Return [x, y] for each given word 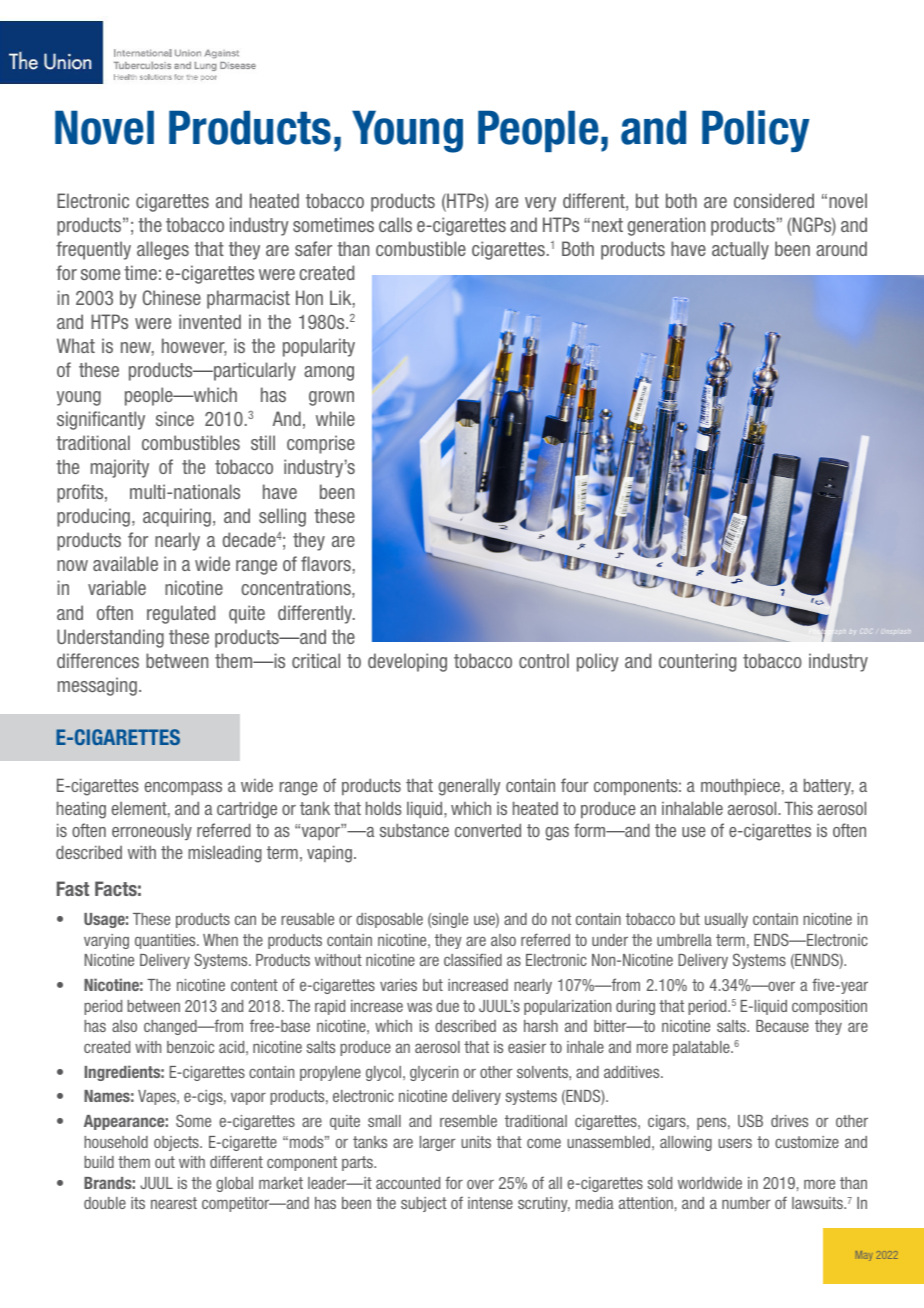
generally [469, 787]
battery [829, 786]
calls [395, 224]
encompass [183, 788]
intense [490, 1203]
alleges [163, 250]
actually [740, 250]
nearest [174, 1203]
